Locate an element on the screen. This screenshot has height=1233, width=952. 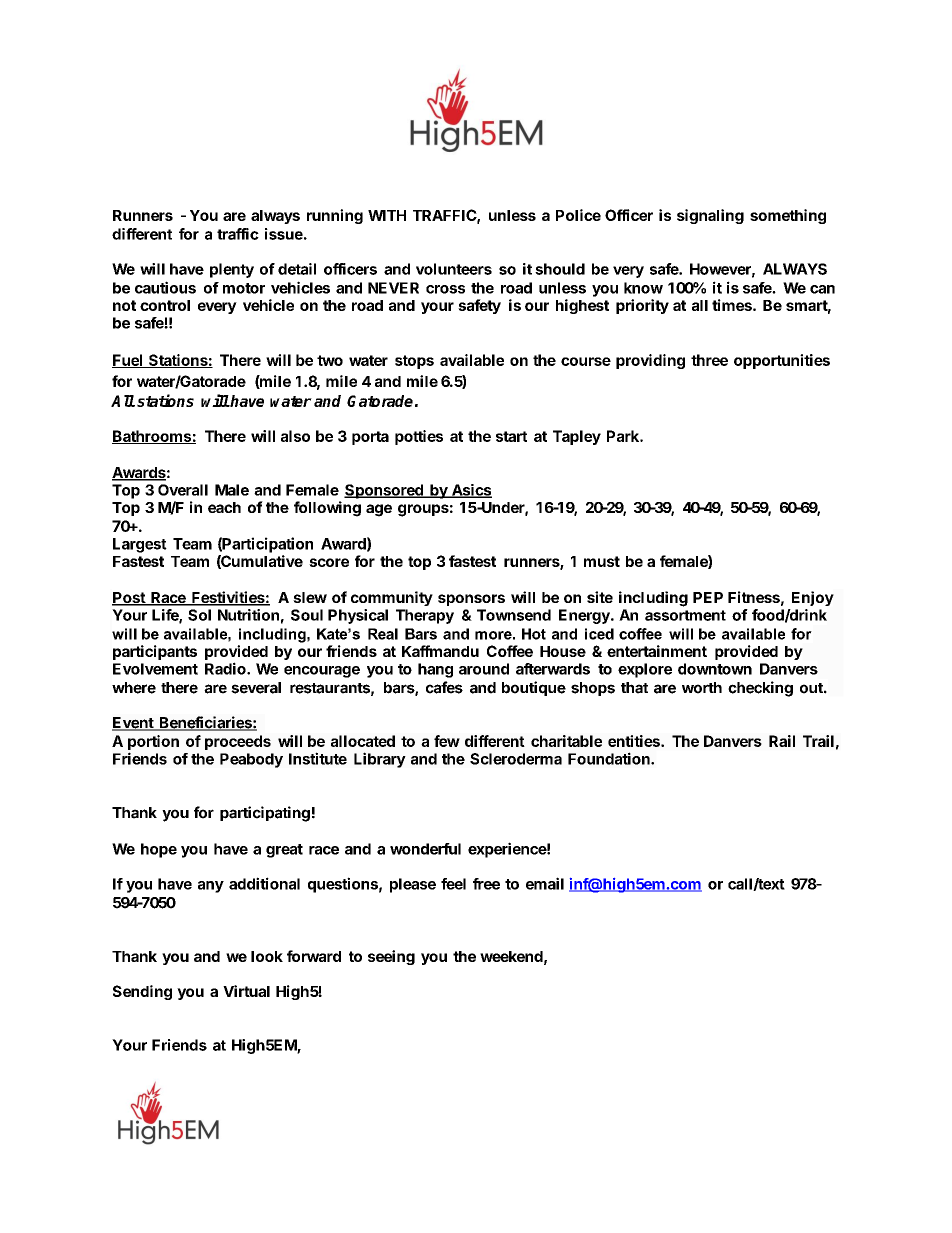
seeing is located at coordinates (391, 957).
